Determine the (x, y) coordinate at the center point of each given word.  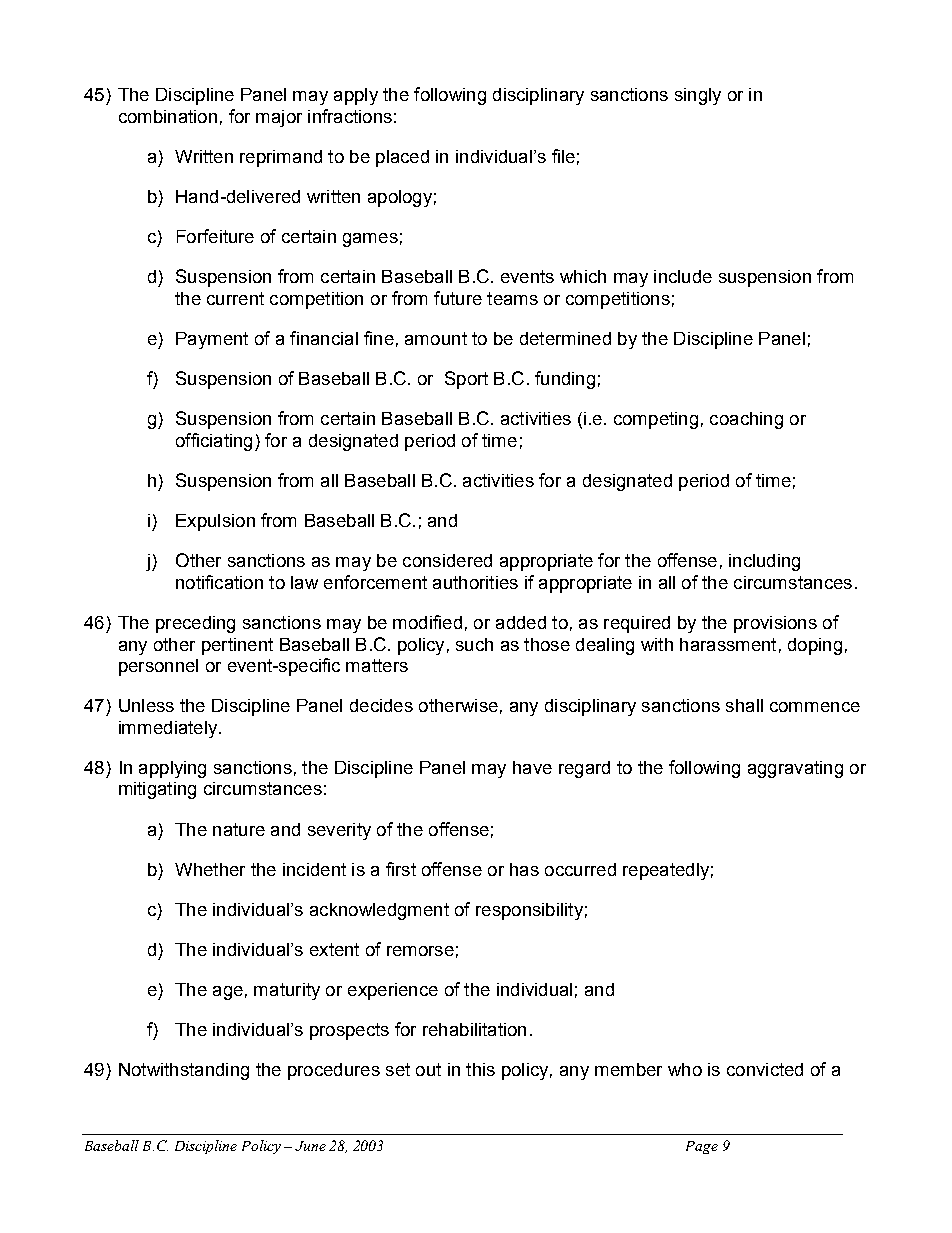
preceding (195, 624)
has (524, 869)
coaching (746, 420)
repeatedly (666, 871)
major (279, 118)
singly (698, 96)
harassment (728, 644)
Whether (210, 869)
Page (702, 1147)
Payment (212, 340)
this (480, 1069)
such (474, 644)
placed (402, 158)
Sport (466, 380)
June (310, 1146)
